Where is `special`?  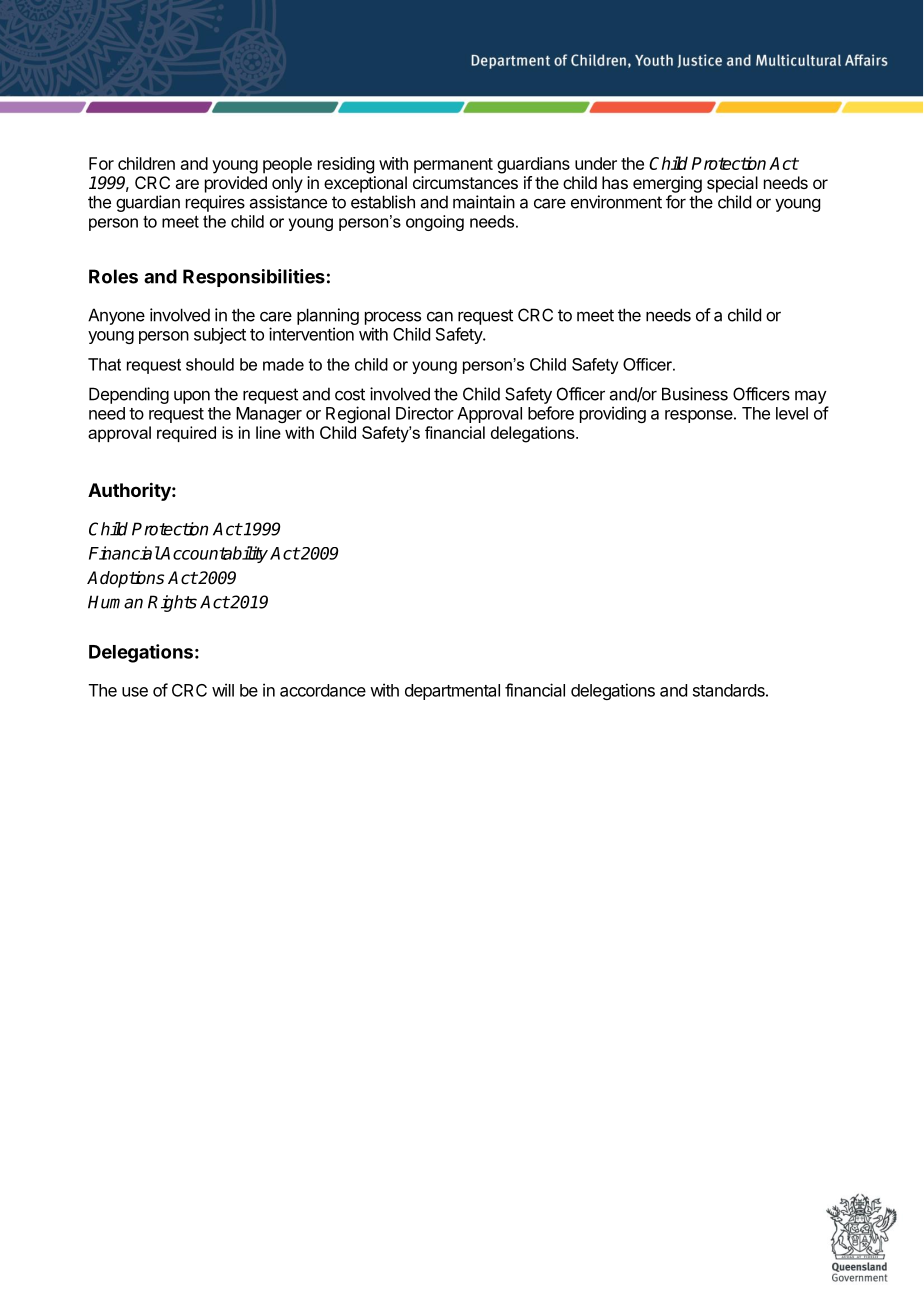
special is located at coordinates (732, 184).
